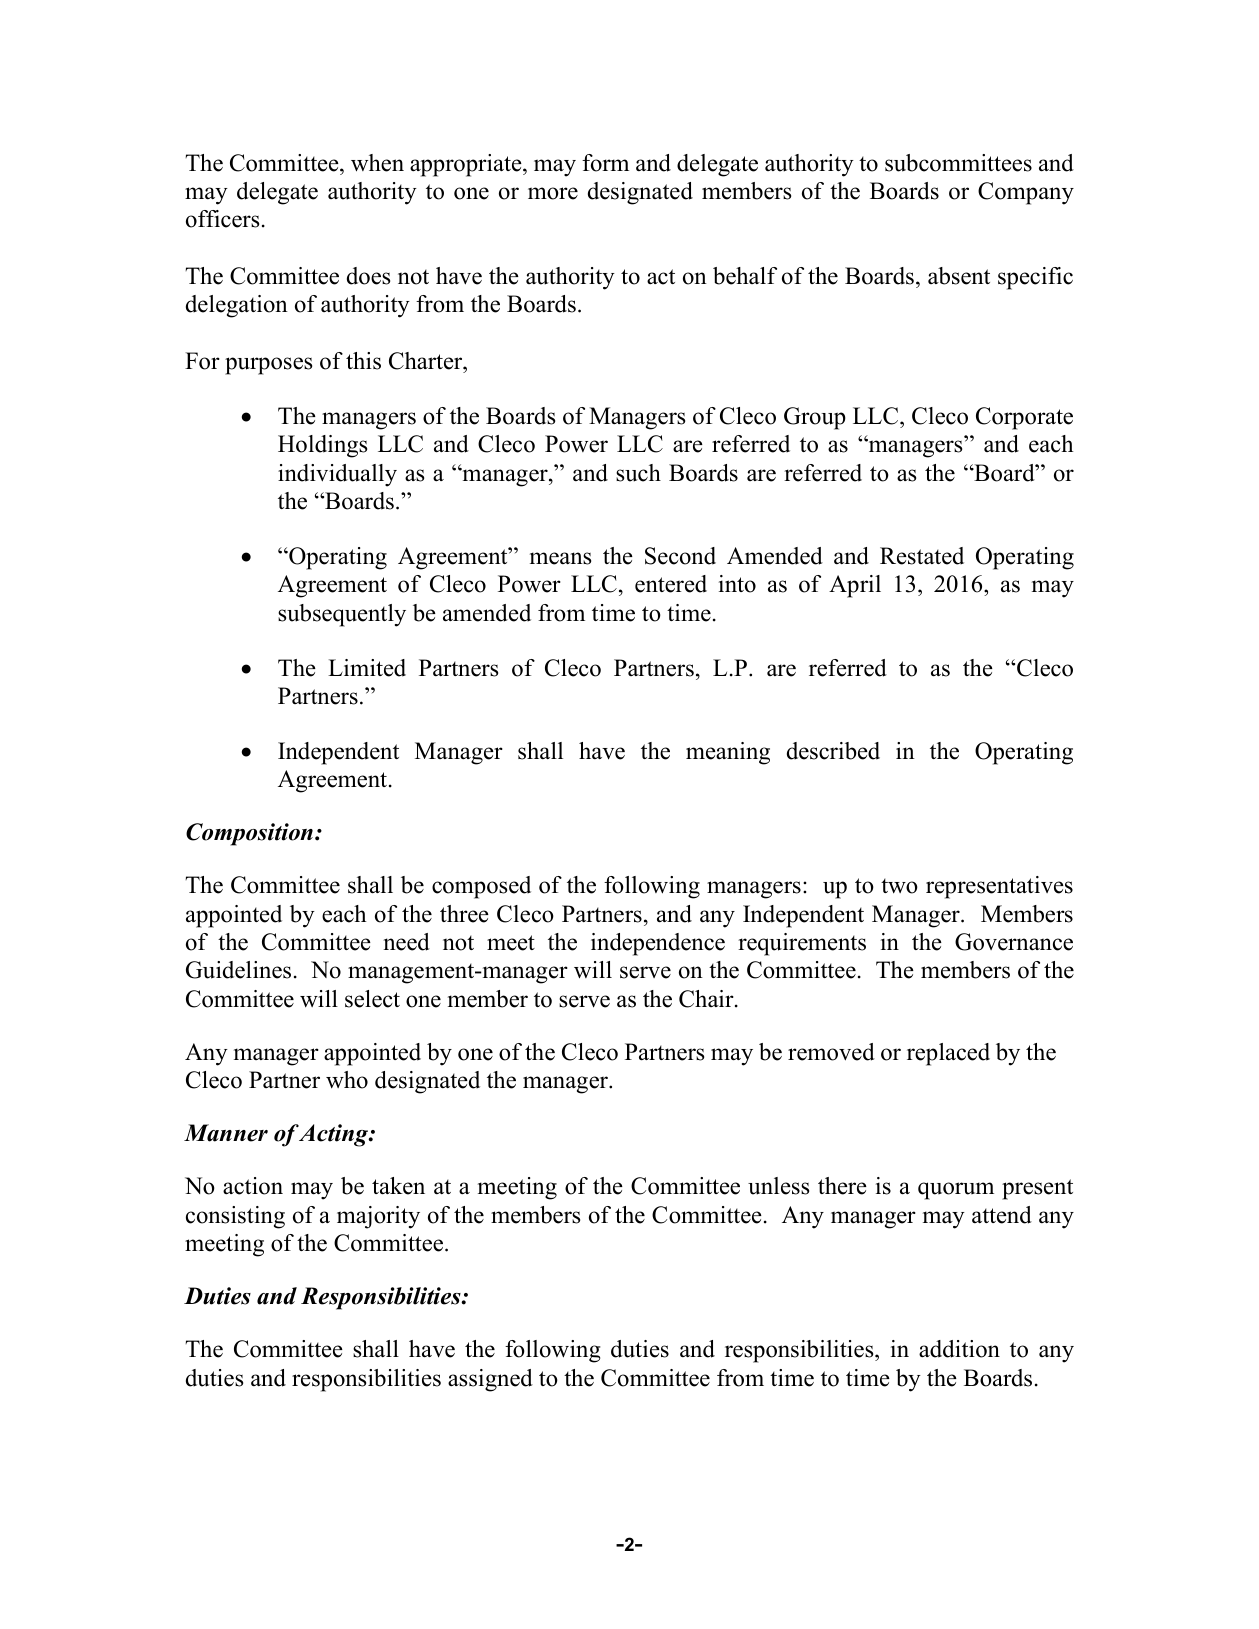 The height and width of the screenshot is (1629, 1259). What do you see at coordinates (347, 1080) in the screenshot?
I see `who` at bounding box center [347, 1080].
